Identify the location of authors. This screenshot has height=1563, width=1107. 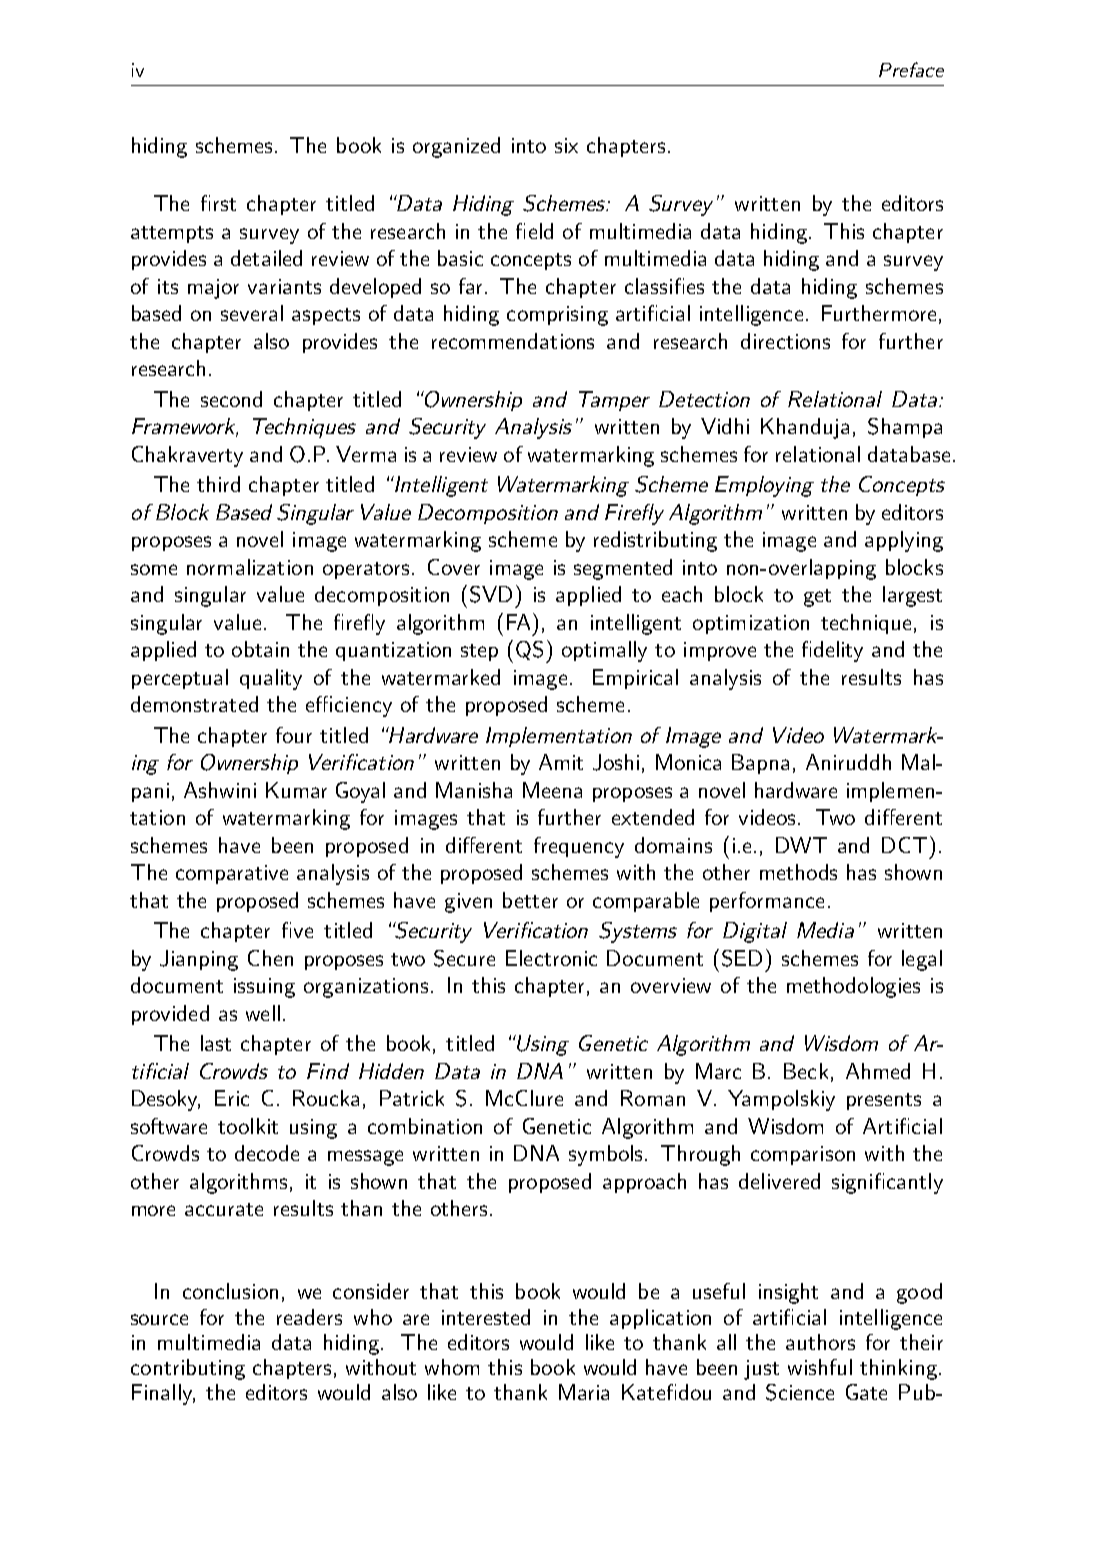
(820, 1342).
